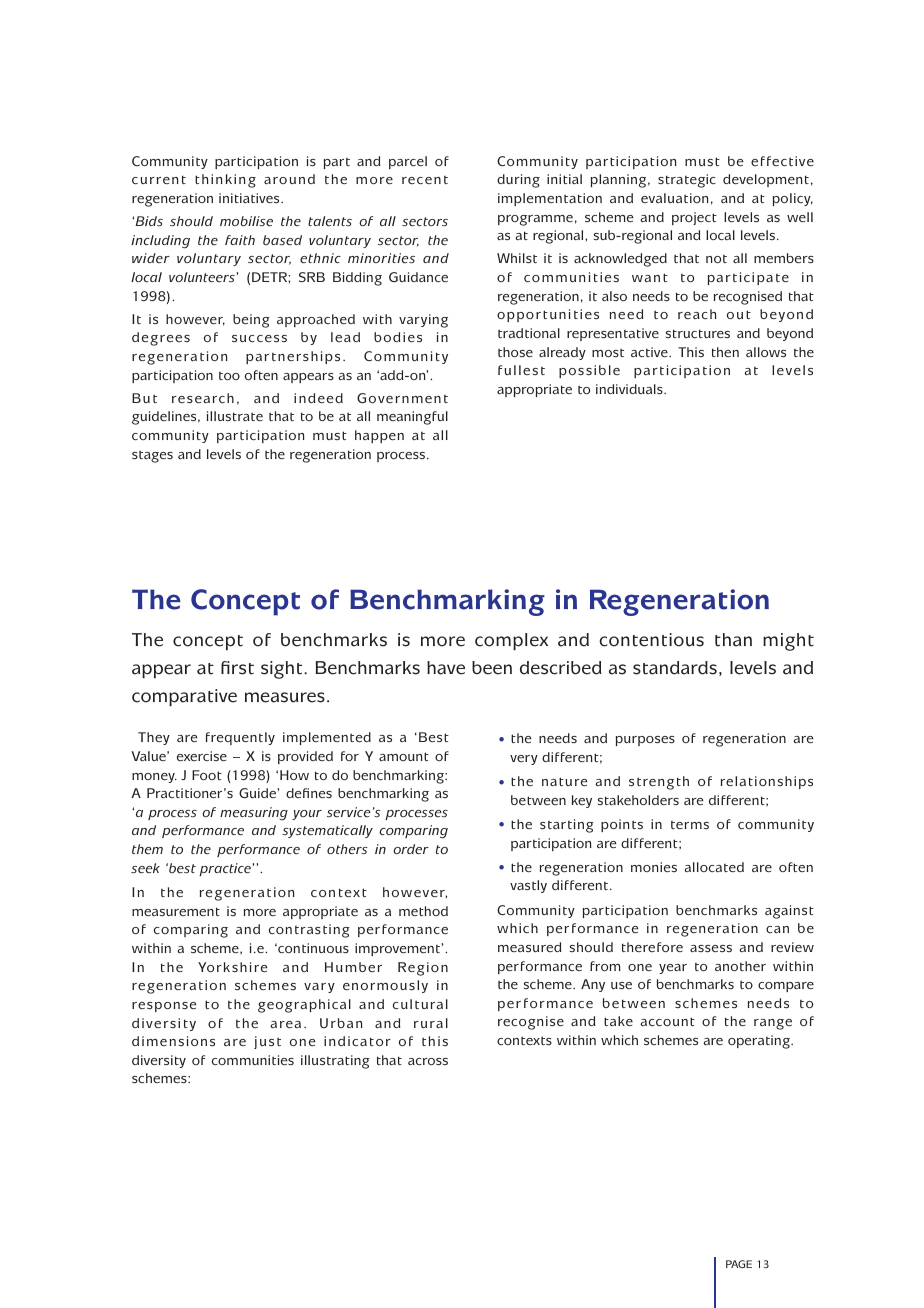 The image size is (924, 1308). I want to click on meaningful, so click(412, 418).
